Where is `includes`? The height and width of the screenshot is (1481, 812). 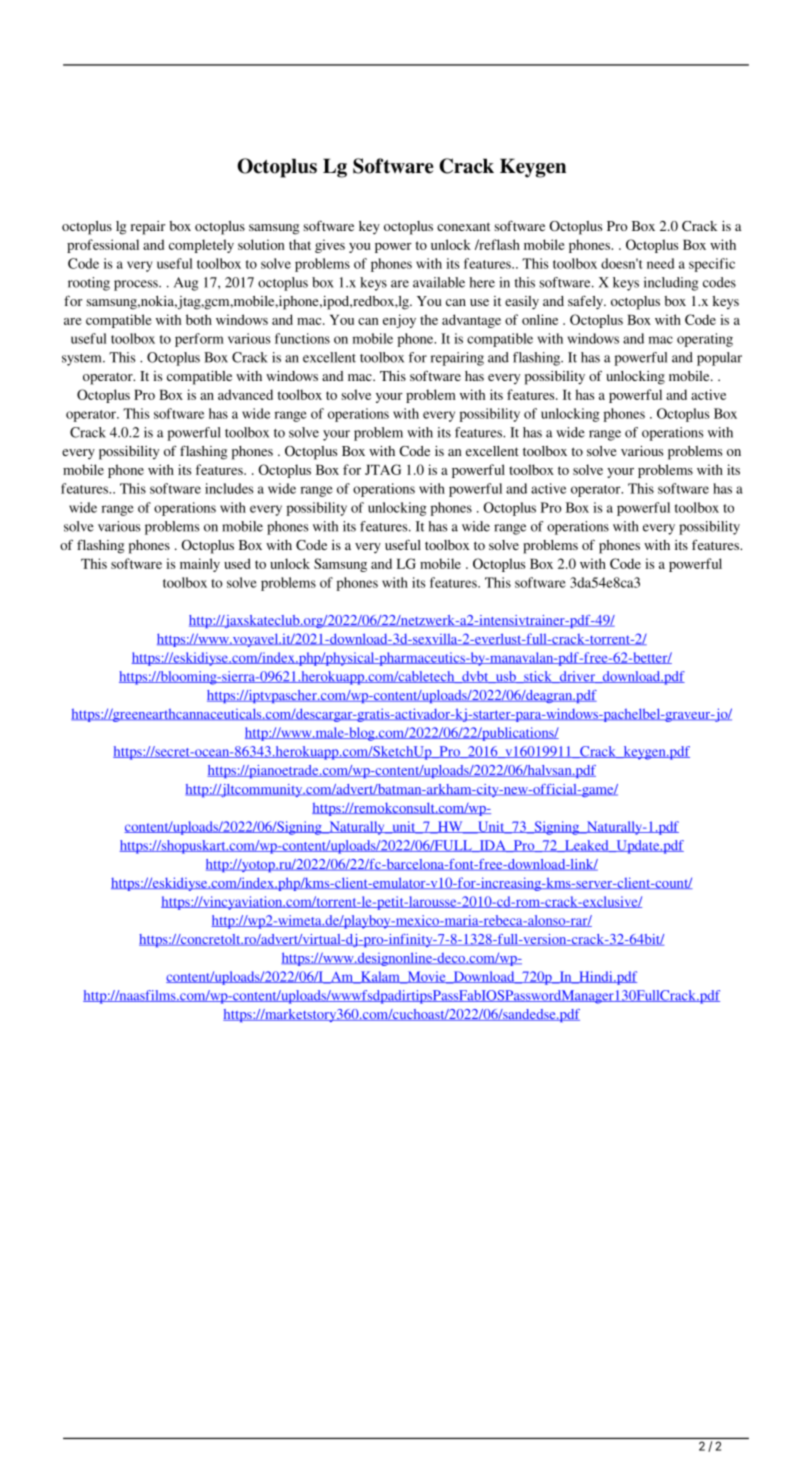 includes is located at coordinates (229, 488).
